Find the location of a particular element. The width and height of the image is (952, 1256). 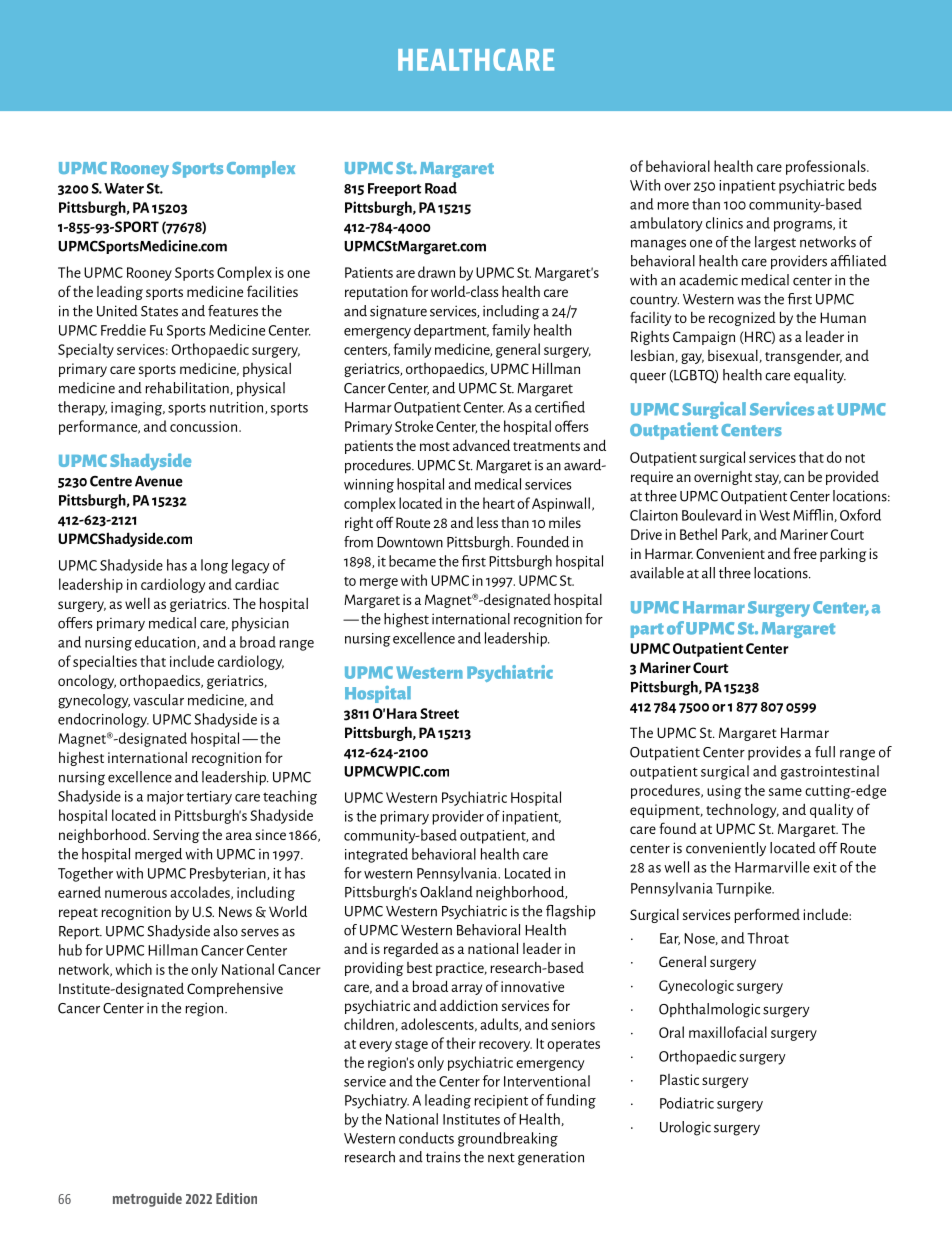

Water is located at coordinates (124, 188).
